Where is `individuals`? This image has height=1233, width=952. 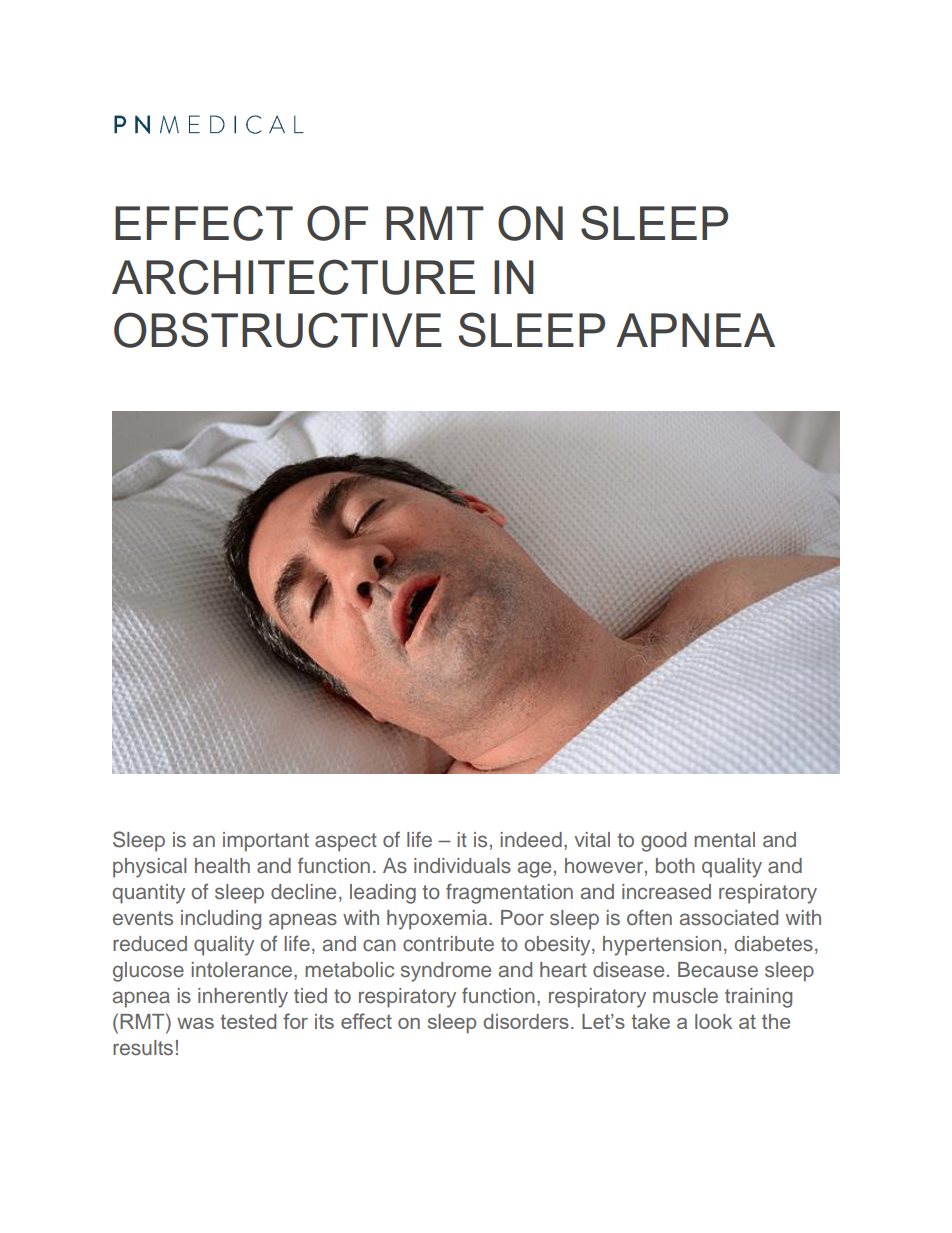 individuals is located at coordinates (462, 865).
